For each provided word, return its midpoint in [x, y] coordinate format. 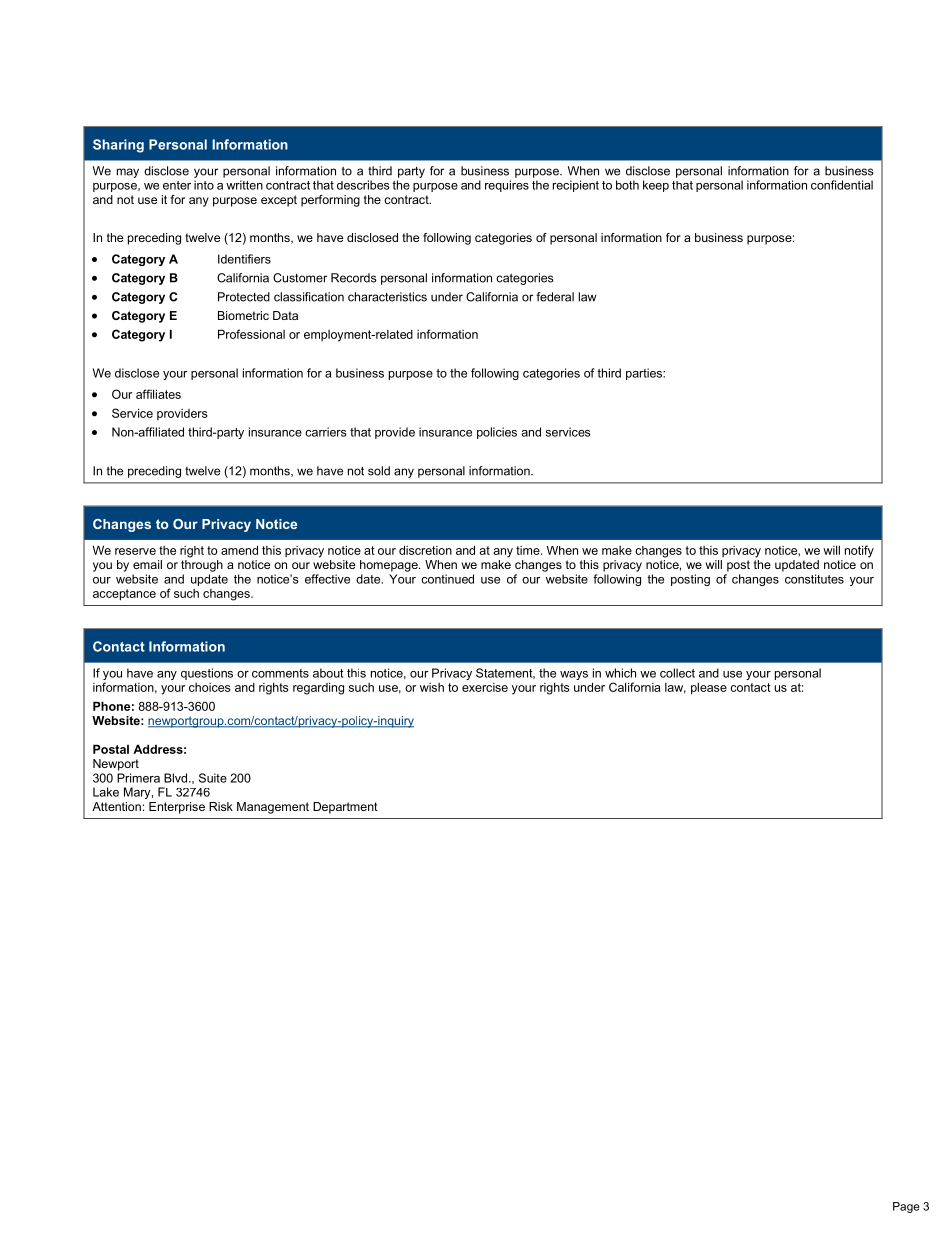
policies [497, 433]
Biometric [243, 315]
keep [656, 186]
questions [207, 674]
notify [859, 551]
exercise [485, 687]
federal [555, 297]
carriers [326, 432]
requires [507, 186]
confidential [842, 185]
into [204, 185]
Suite [213, 778]
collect [677, 673]
